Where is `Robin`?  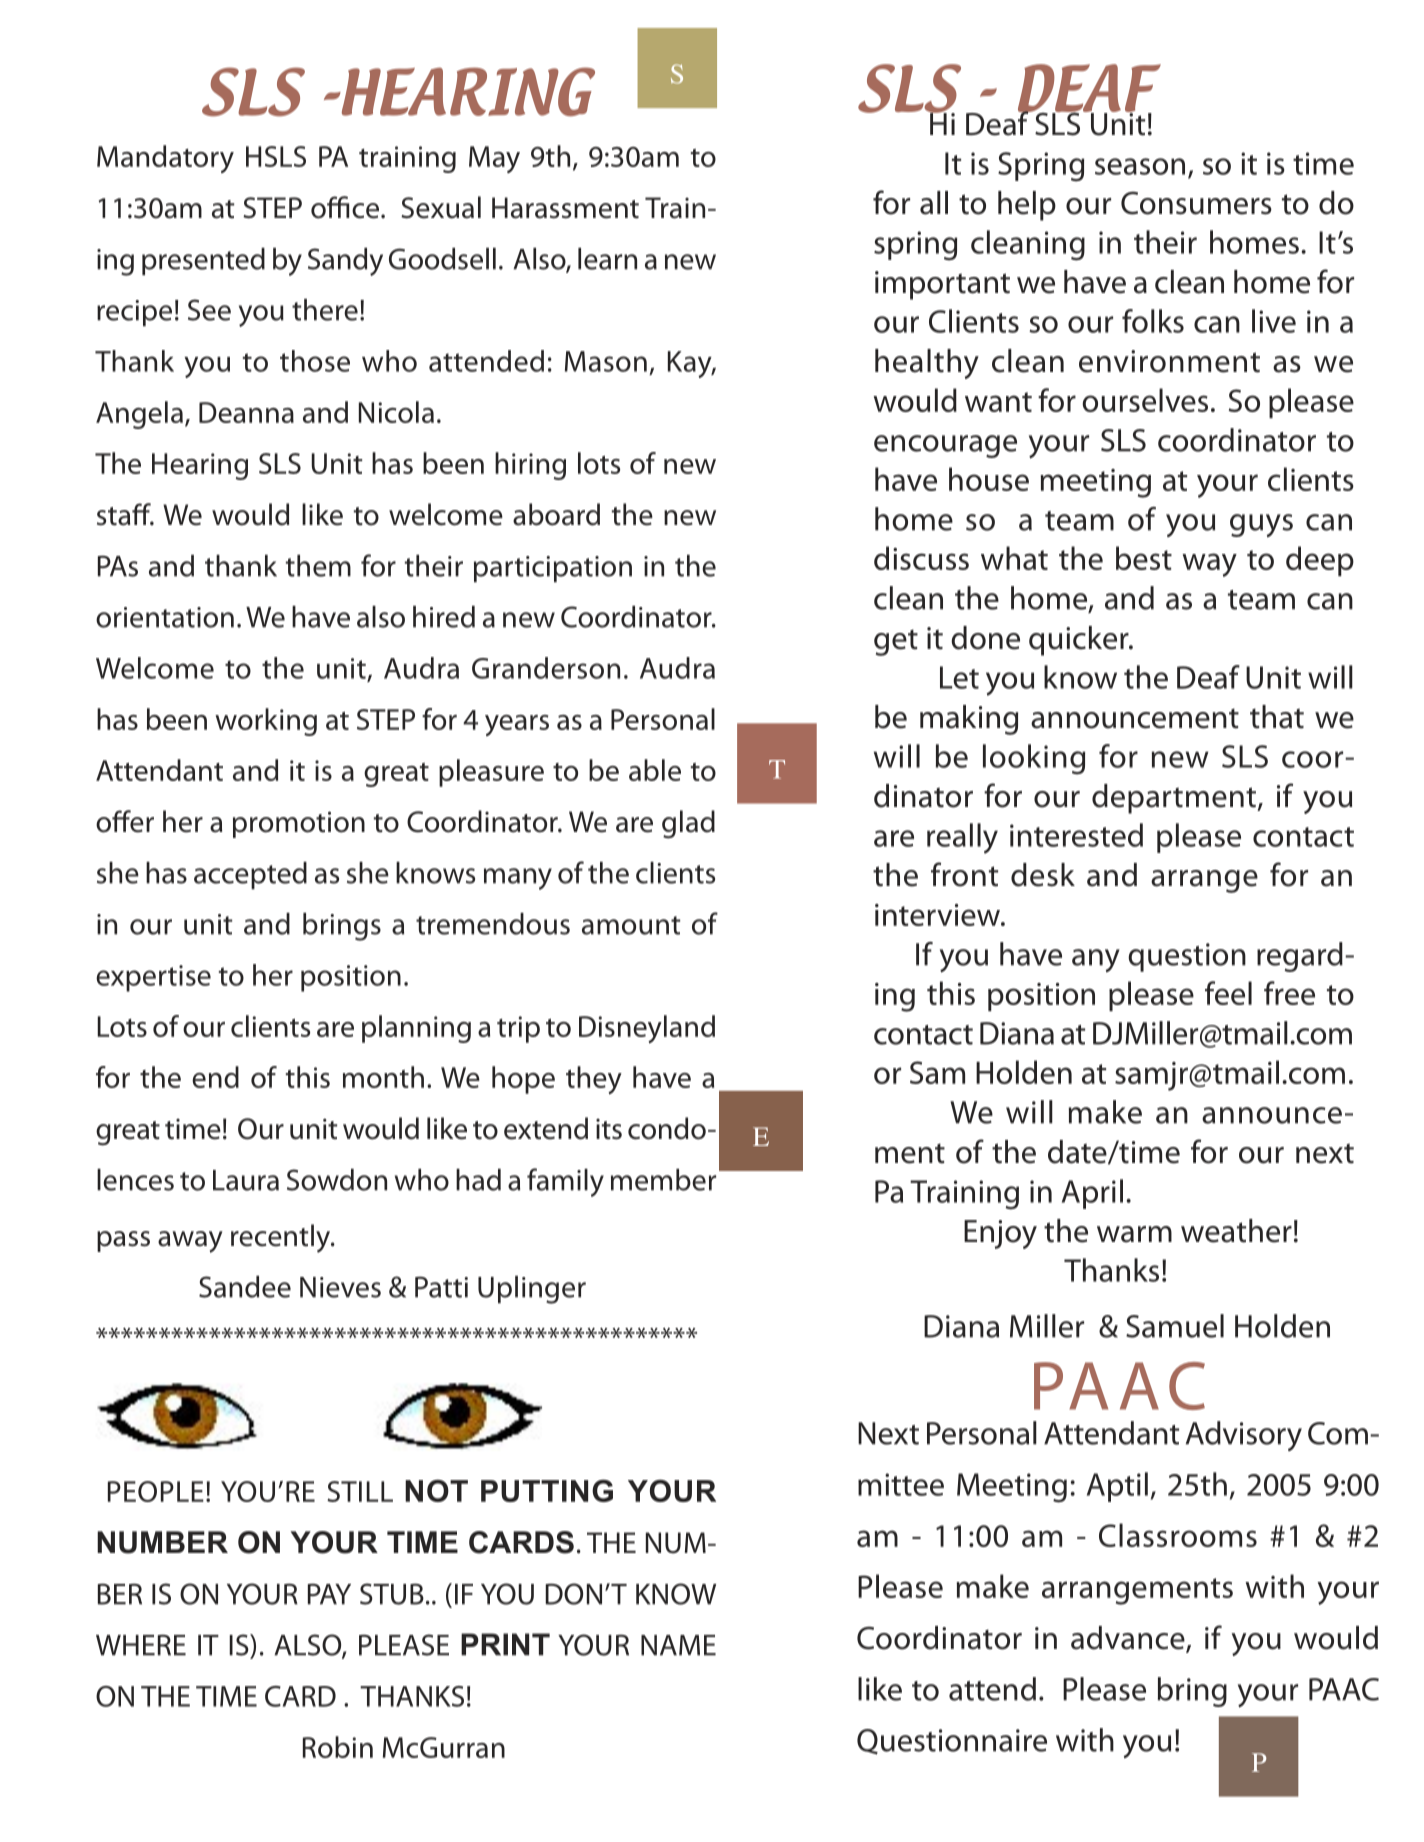 Robin is located at coordinates (338, 1747).
